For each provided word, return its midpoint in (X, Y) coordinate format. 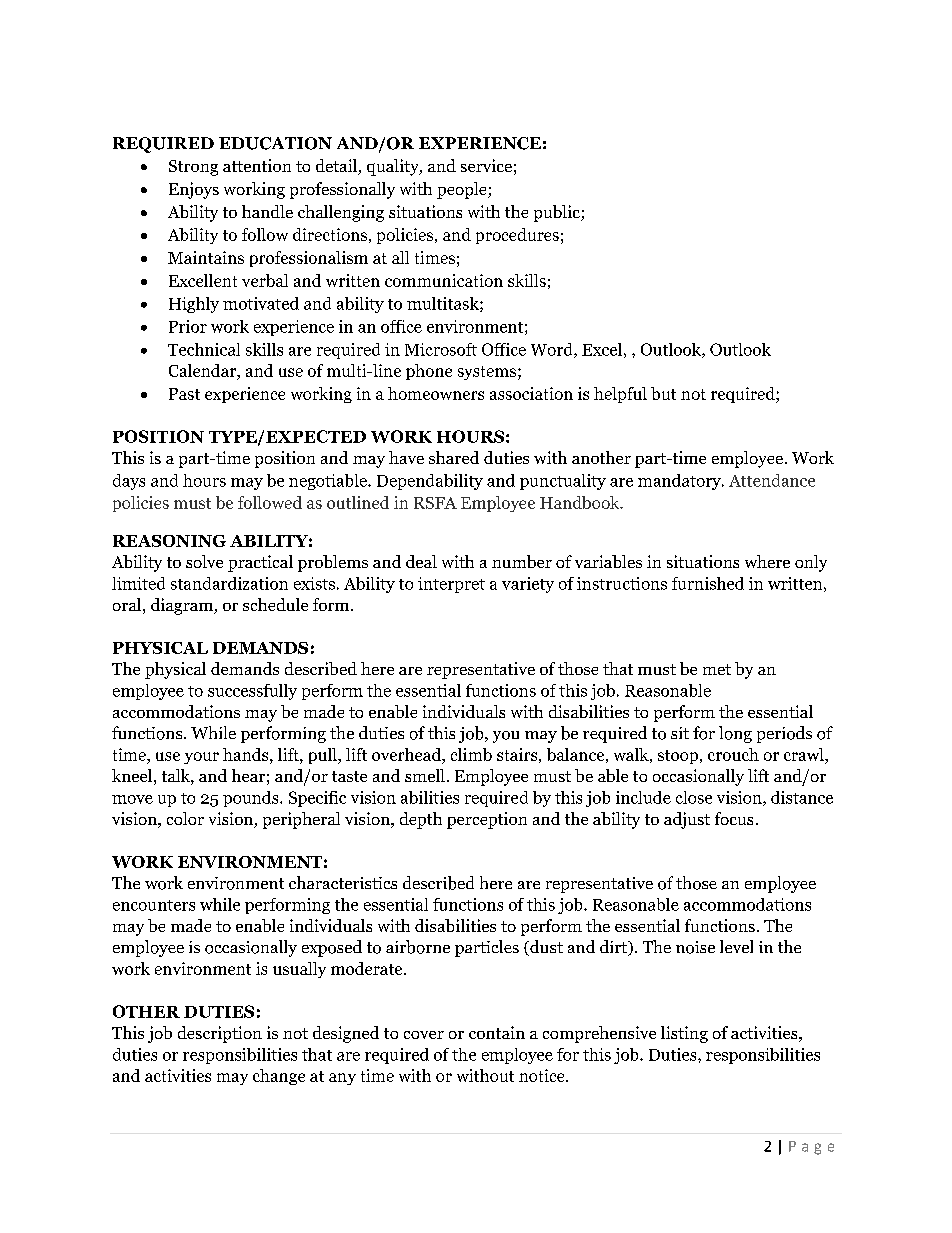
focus (734, 818)
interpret (451, 585)
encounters (154, 905)
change (279, 1077)
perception (487, 820)
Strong (193, 168)
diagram (183, 606)
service (486, 165)
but (663, 393)
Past (184, 394)
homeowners (436, 393)
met (717, 669)
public (558, 213)
